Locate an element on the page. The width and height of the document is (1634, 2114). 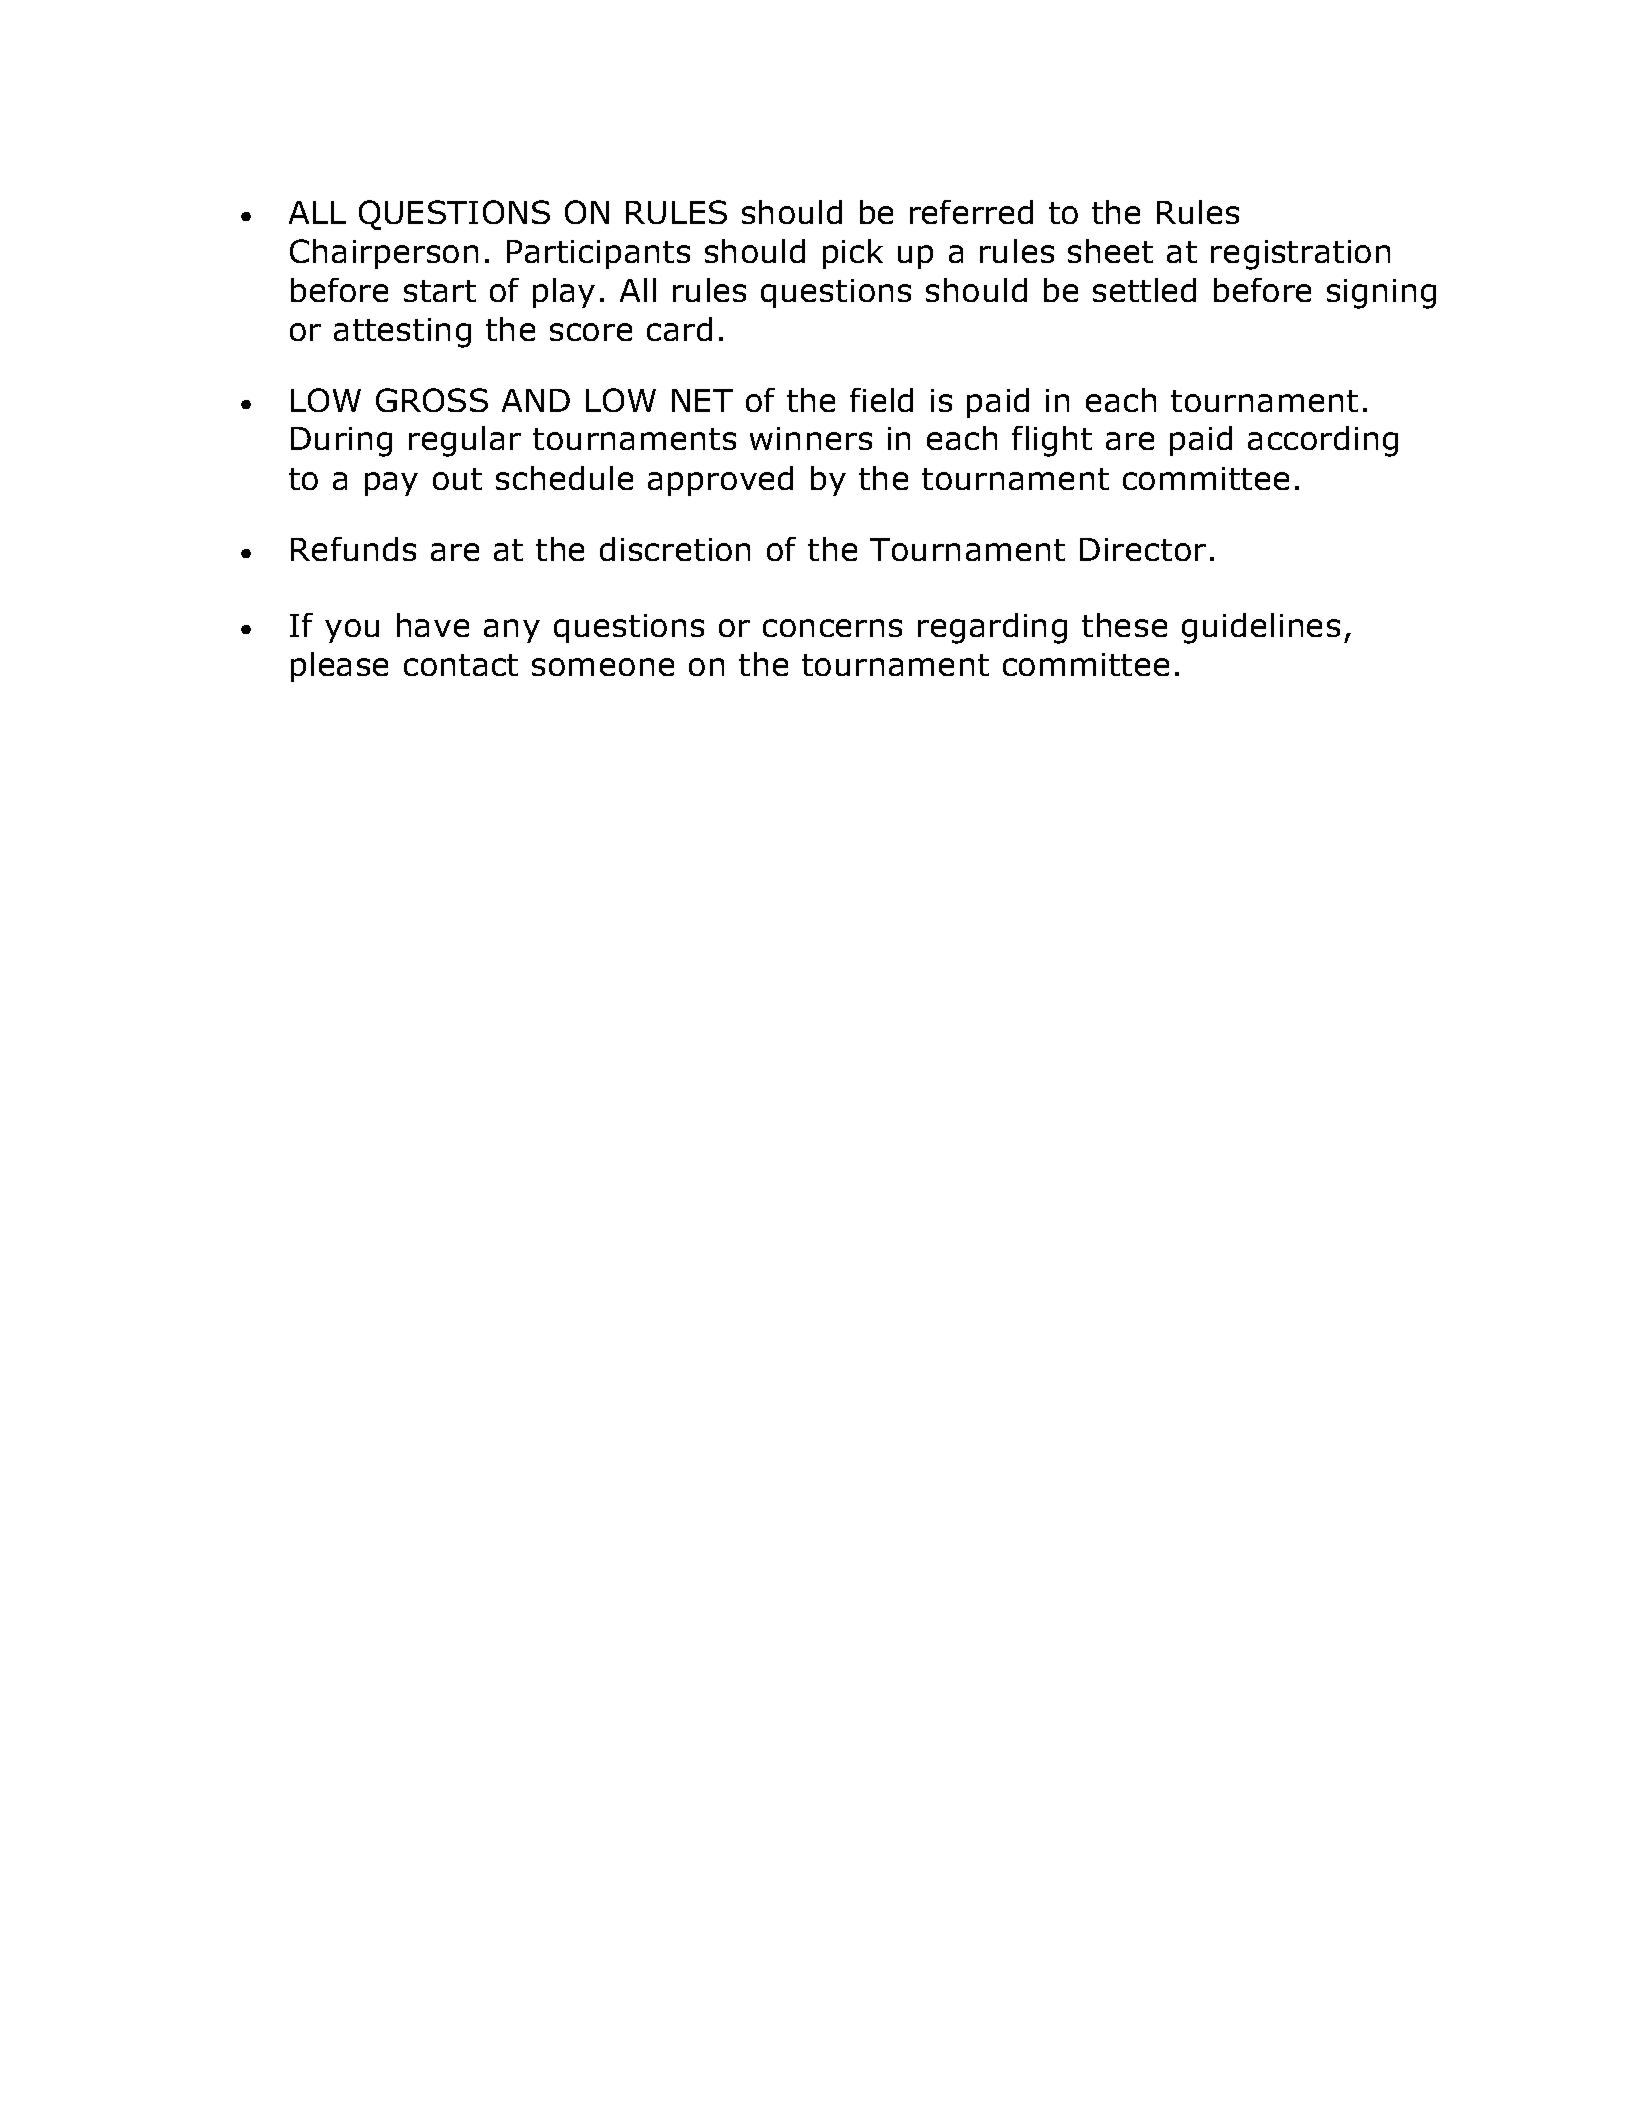
referred is located at coordinates (971, 212).
